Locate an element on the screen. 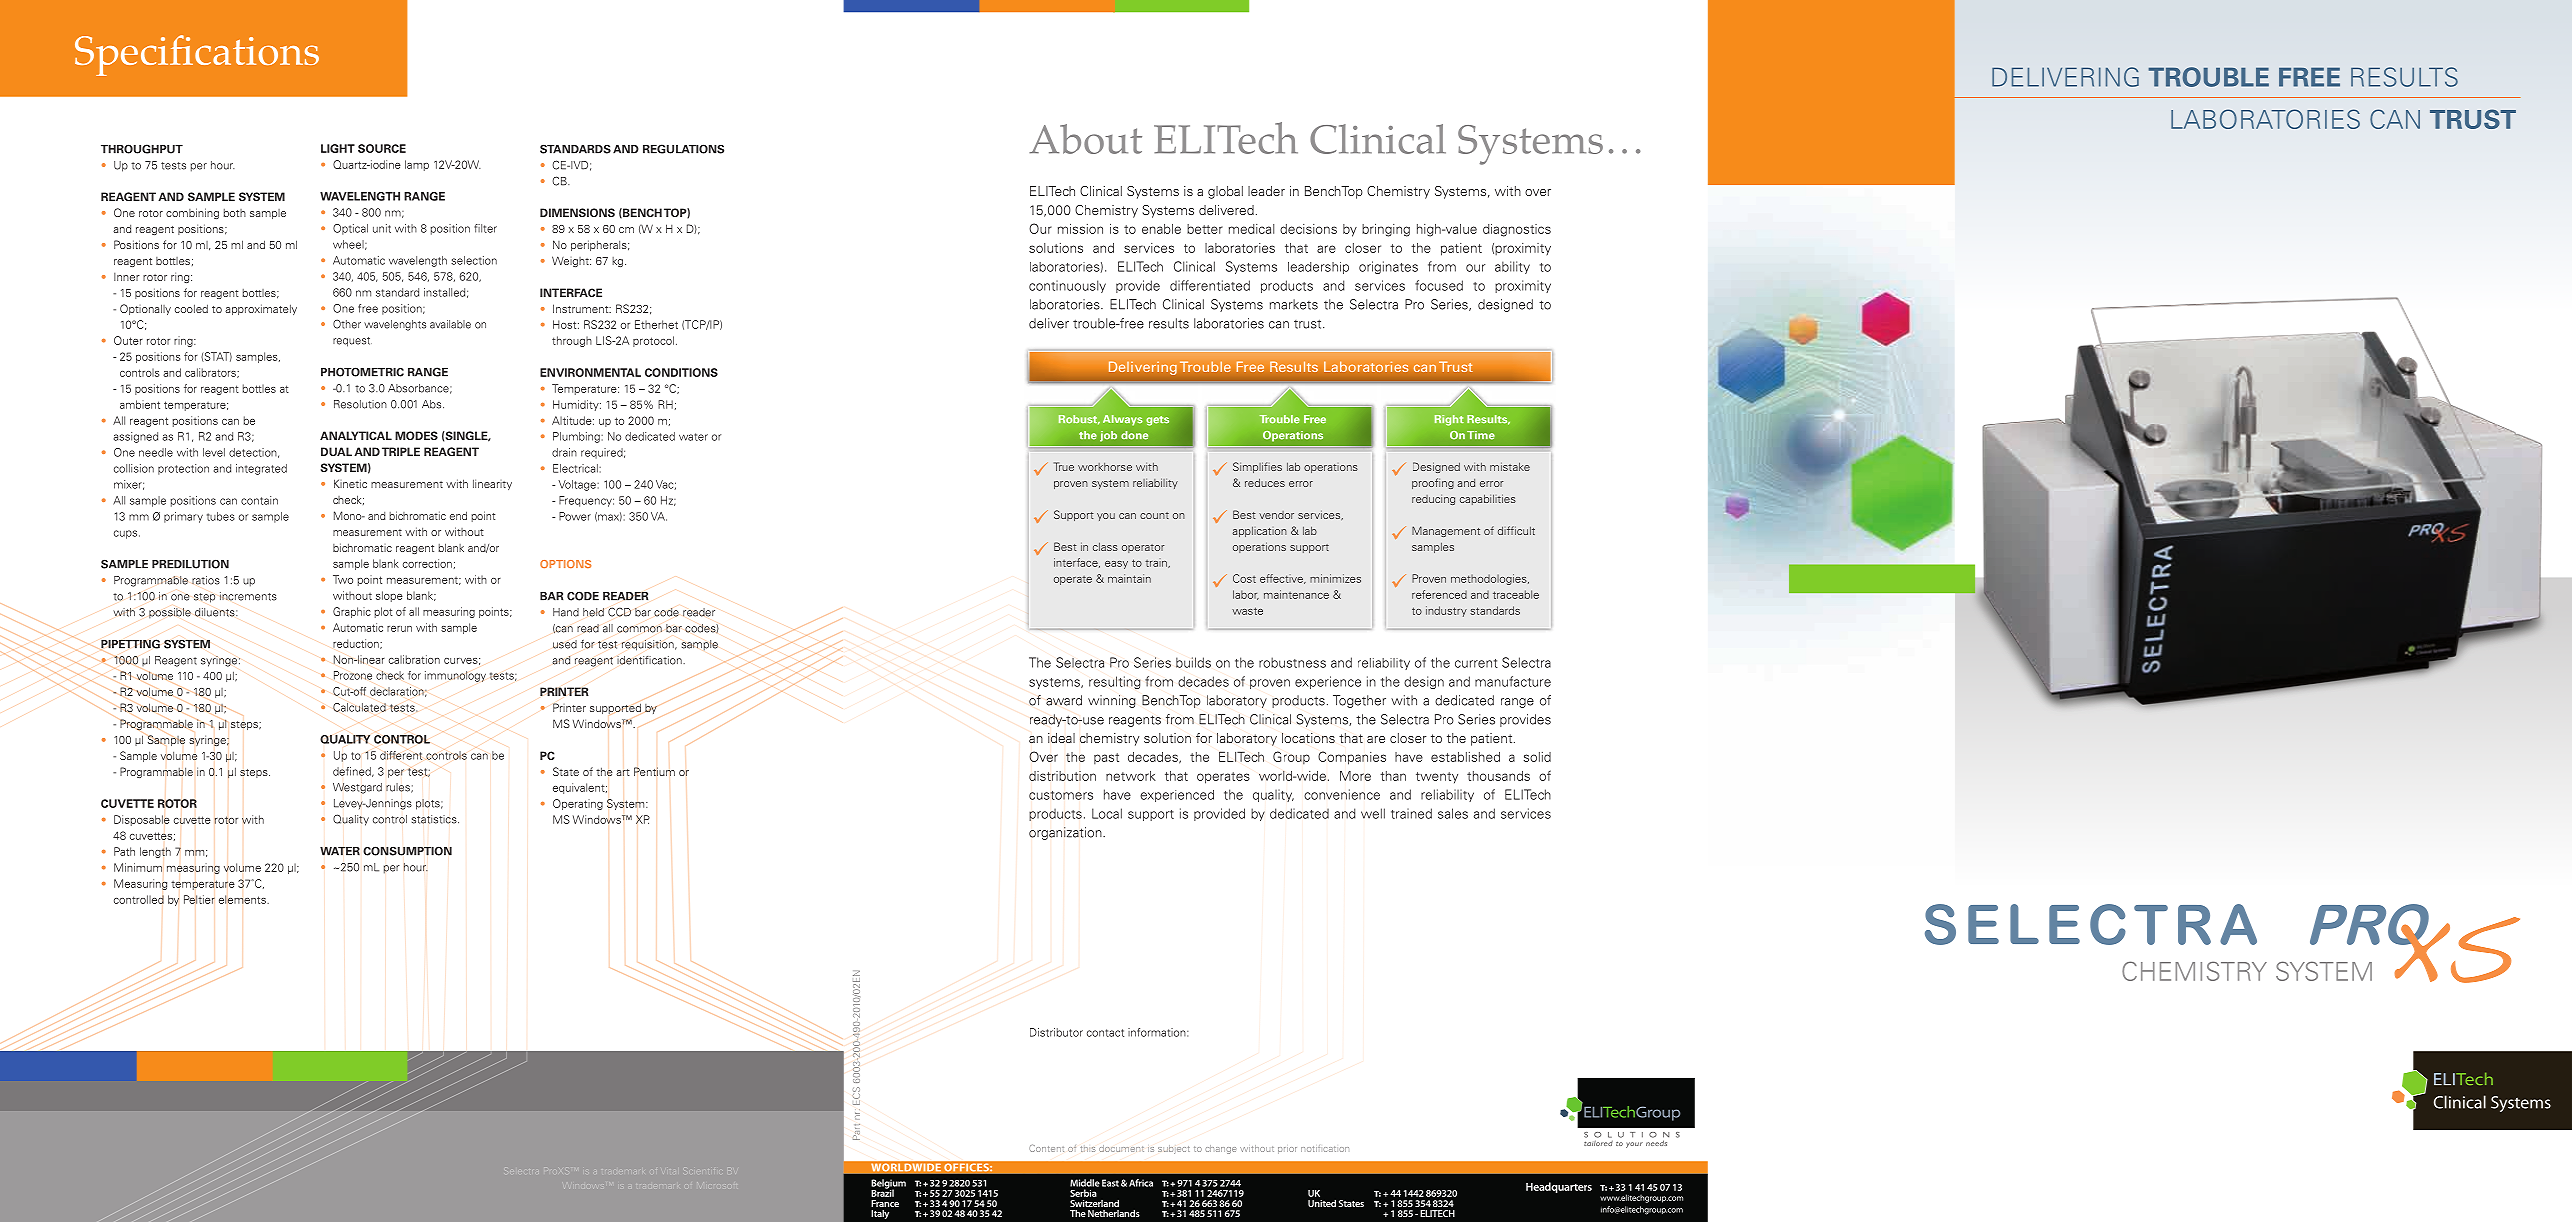  Right is located at coordinates (1449, 420).
